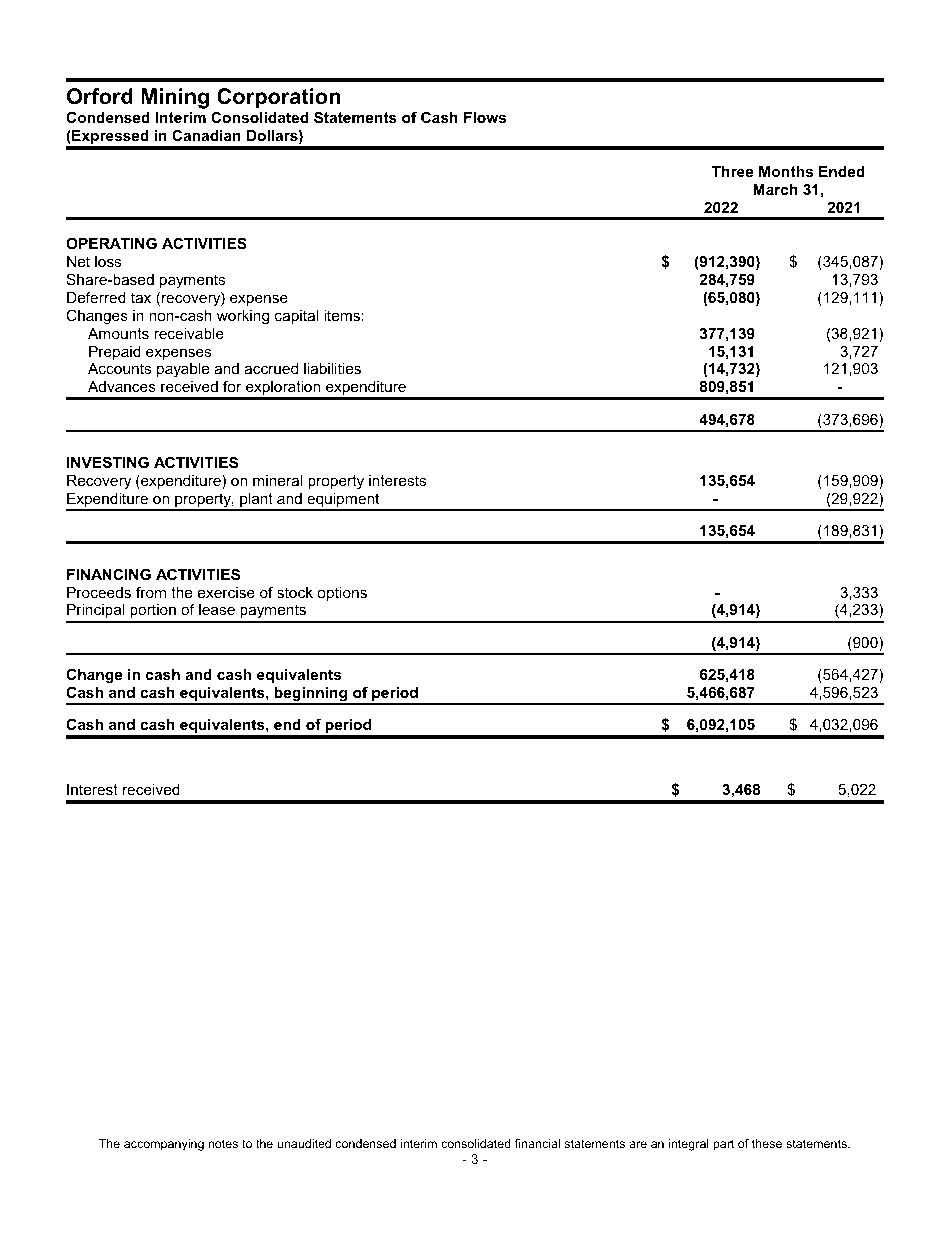 This page has height=1233, width=952. What do you see at coordinates (151, 592) in the page?
I see `from` at bounding box center [151, 592].
